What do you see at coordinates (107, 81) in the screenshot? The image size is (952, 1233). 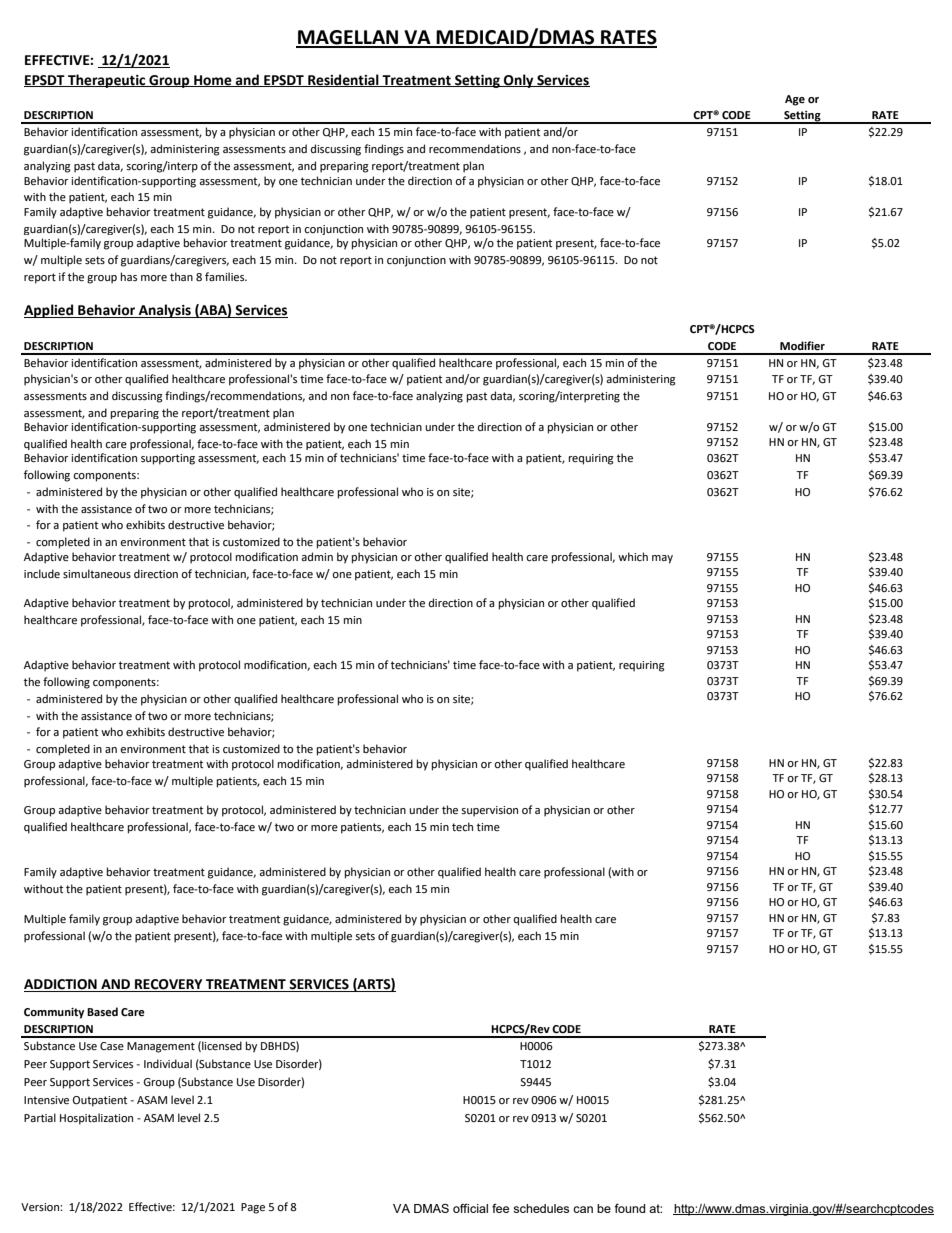 I see `Therapeutic` at bounding box center [107, 81].
